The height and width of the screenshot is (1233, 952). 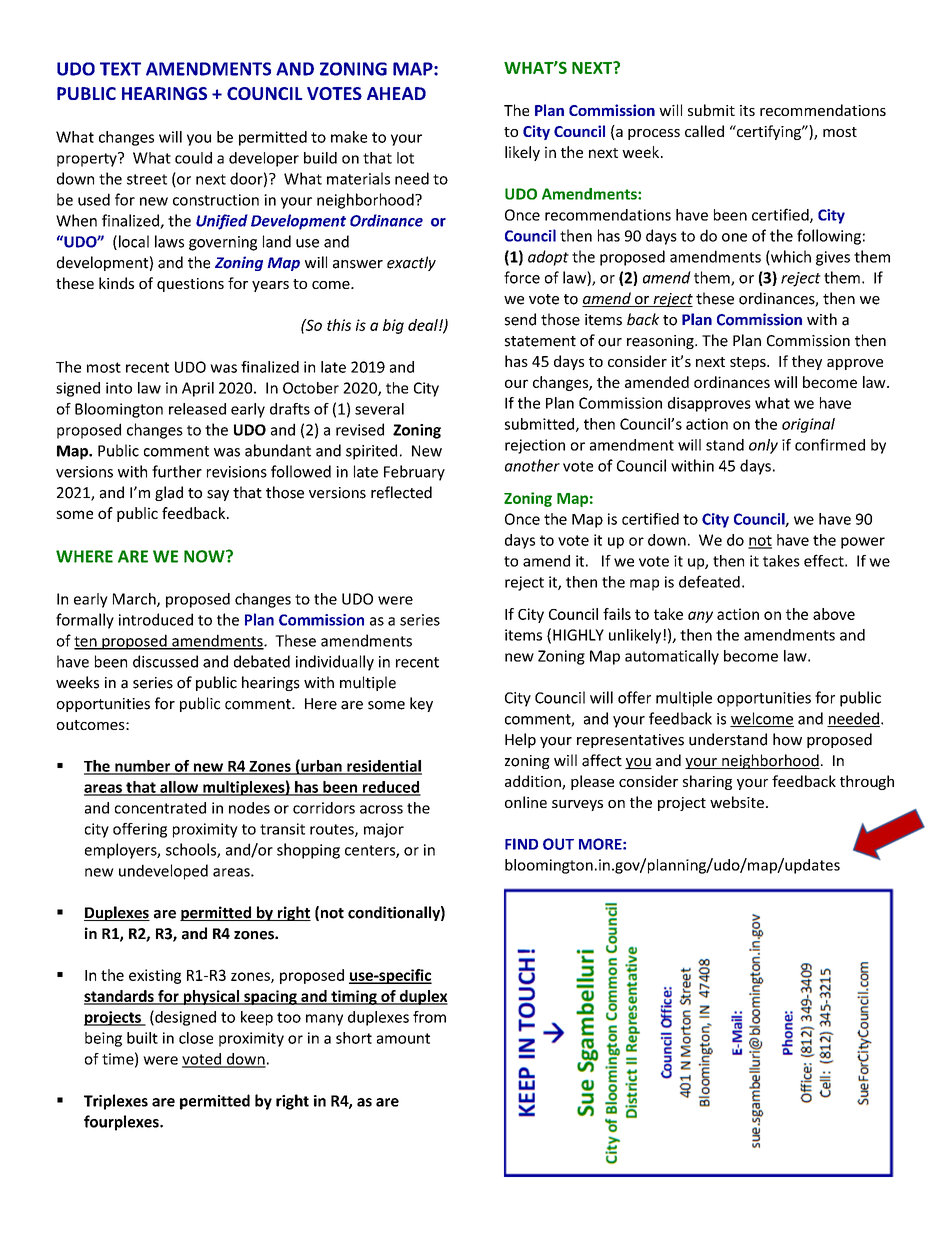 What do you see at coordinates (747, 110) in the screenshot?
I see `its` at bounding box center [747, 110].
